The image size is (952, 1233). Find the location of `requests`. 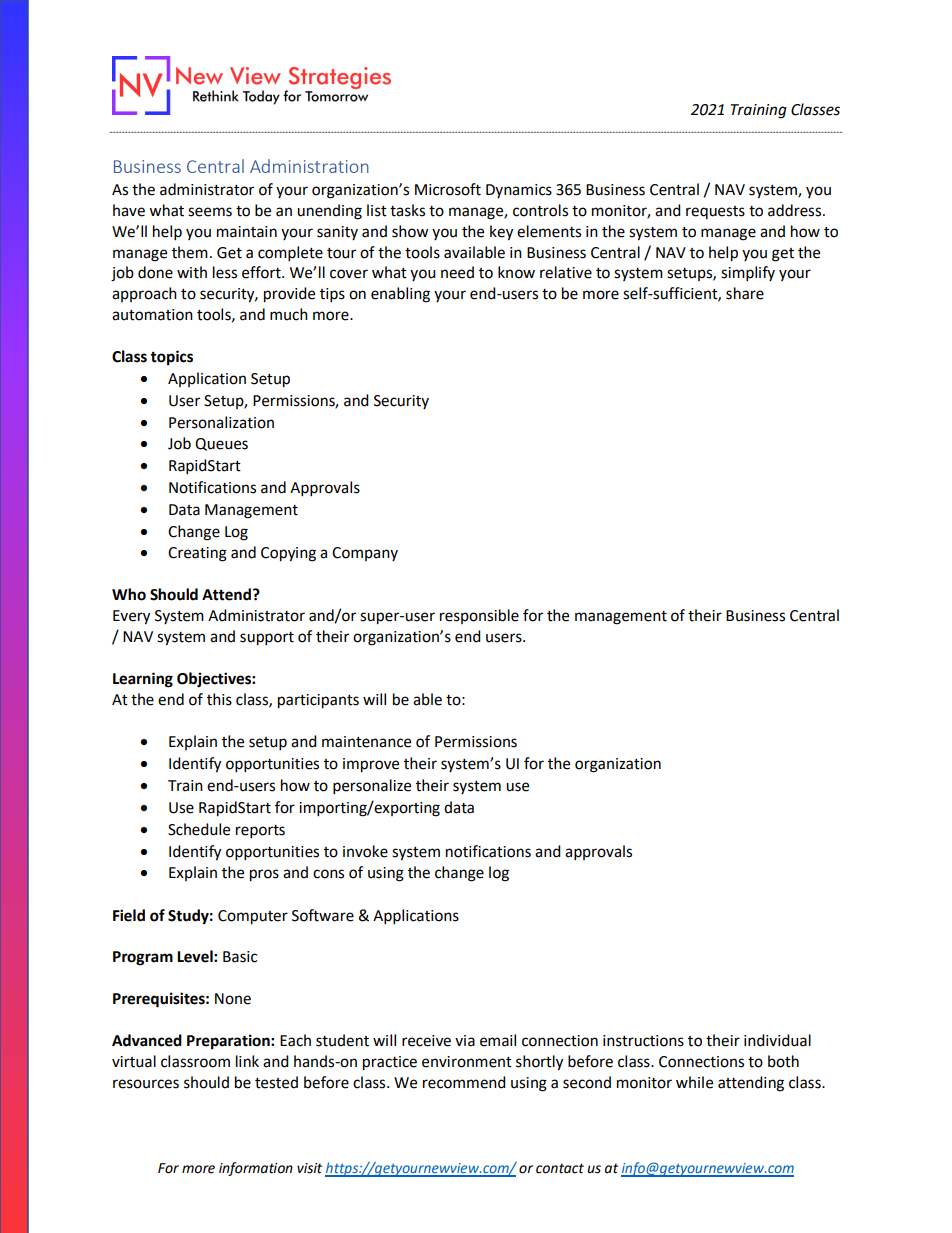

requests is located at coordinates (715, 212).
